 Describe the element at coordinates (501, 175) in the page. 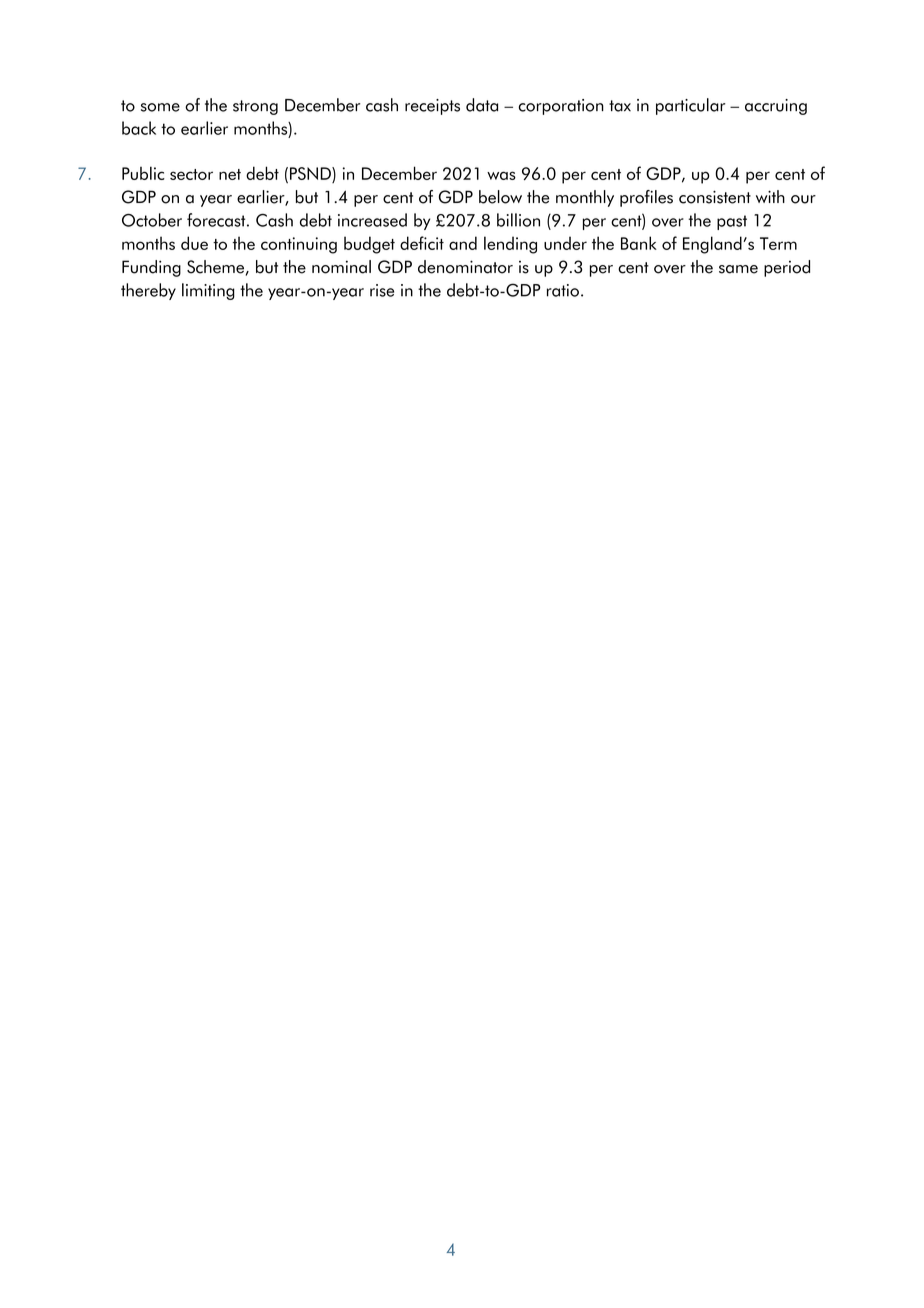

I see `was` at that location.
